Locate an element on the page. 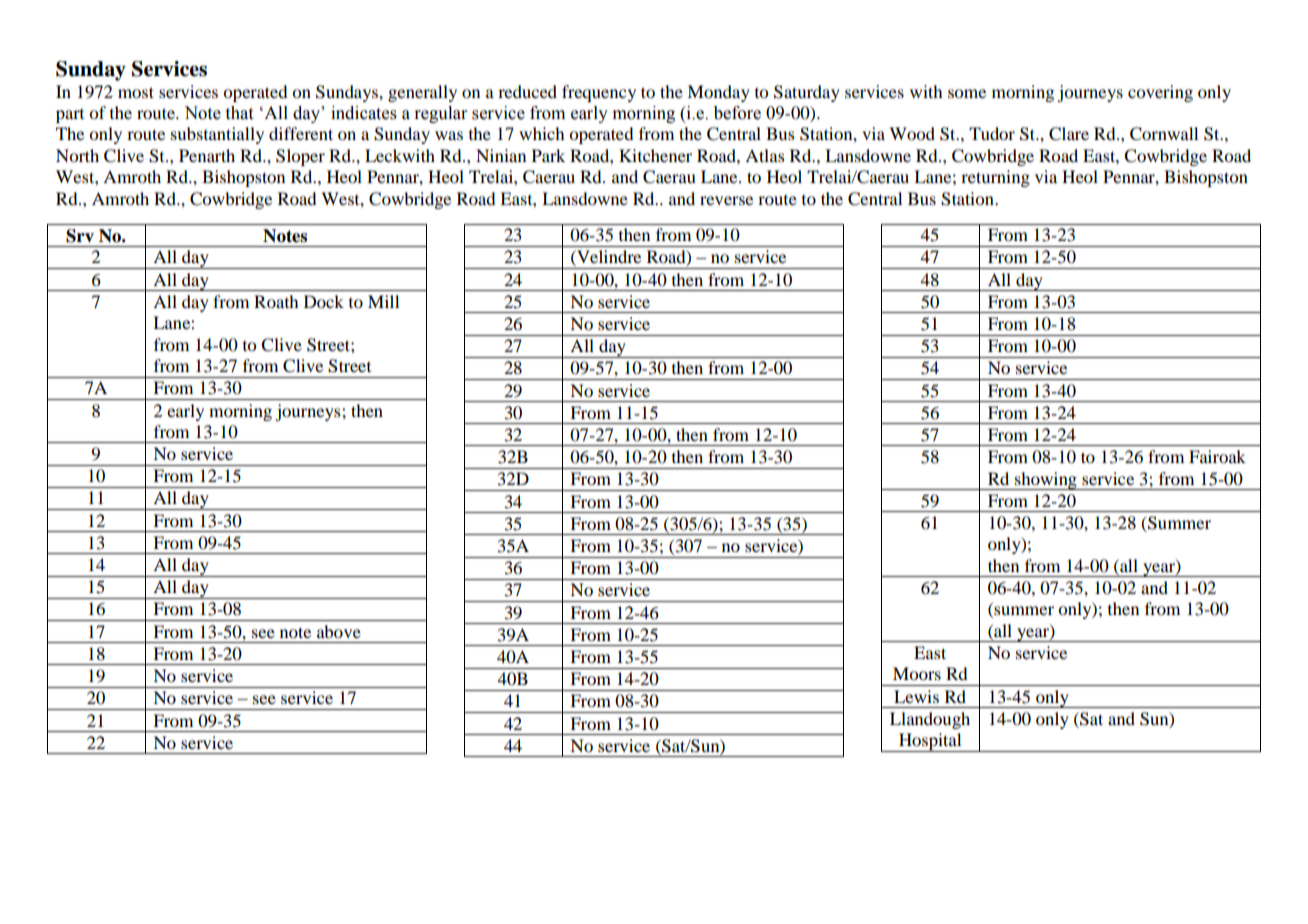  reverse is located at coordinates (726, 200).
